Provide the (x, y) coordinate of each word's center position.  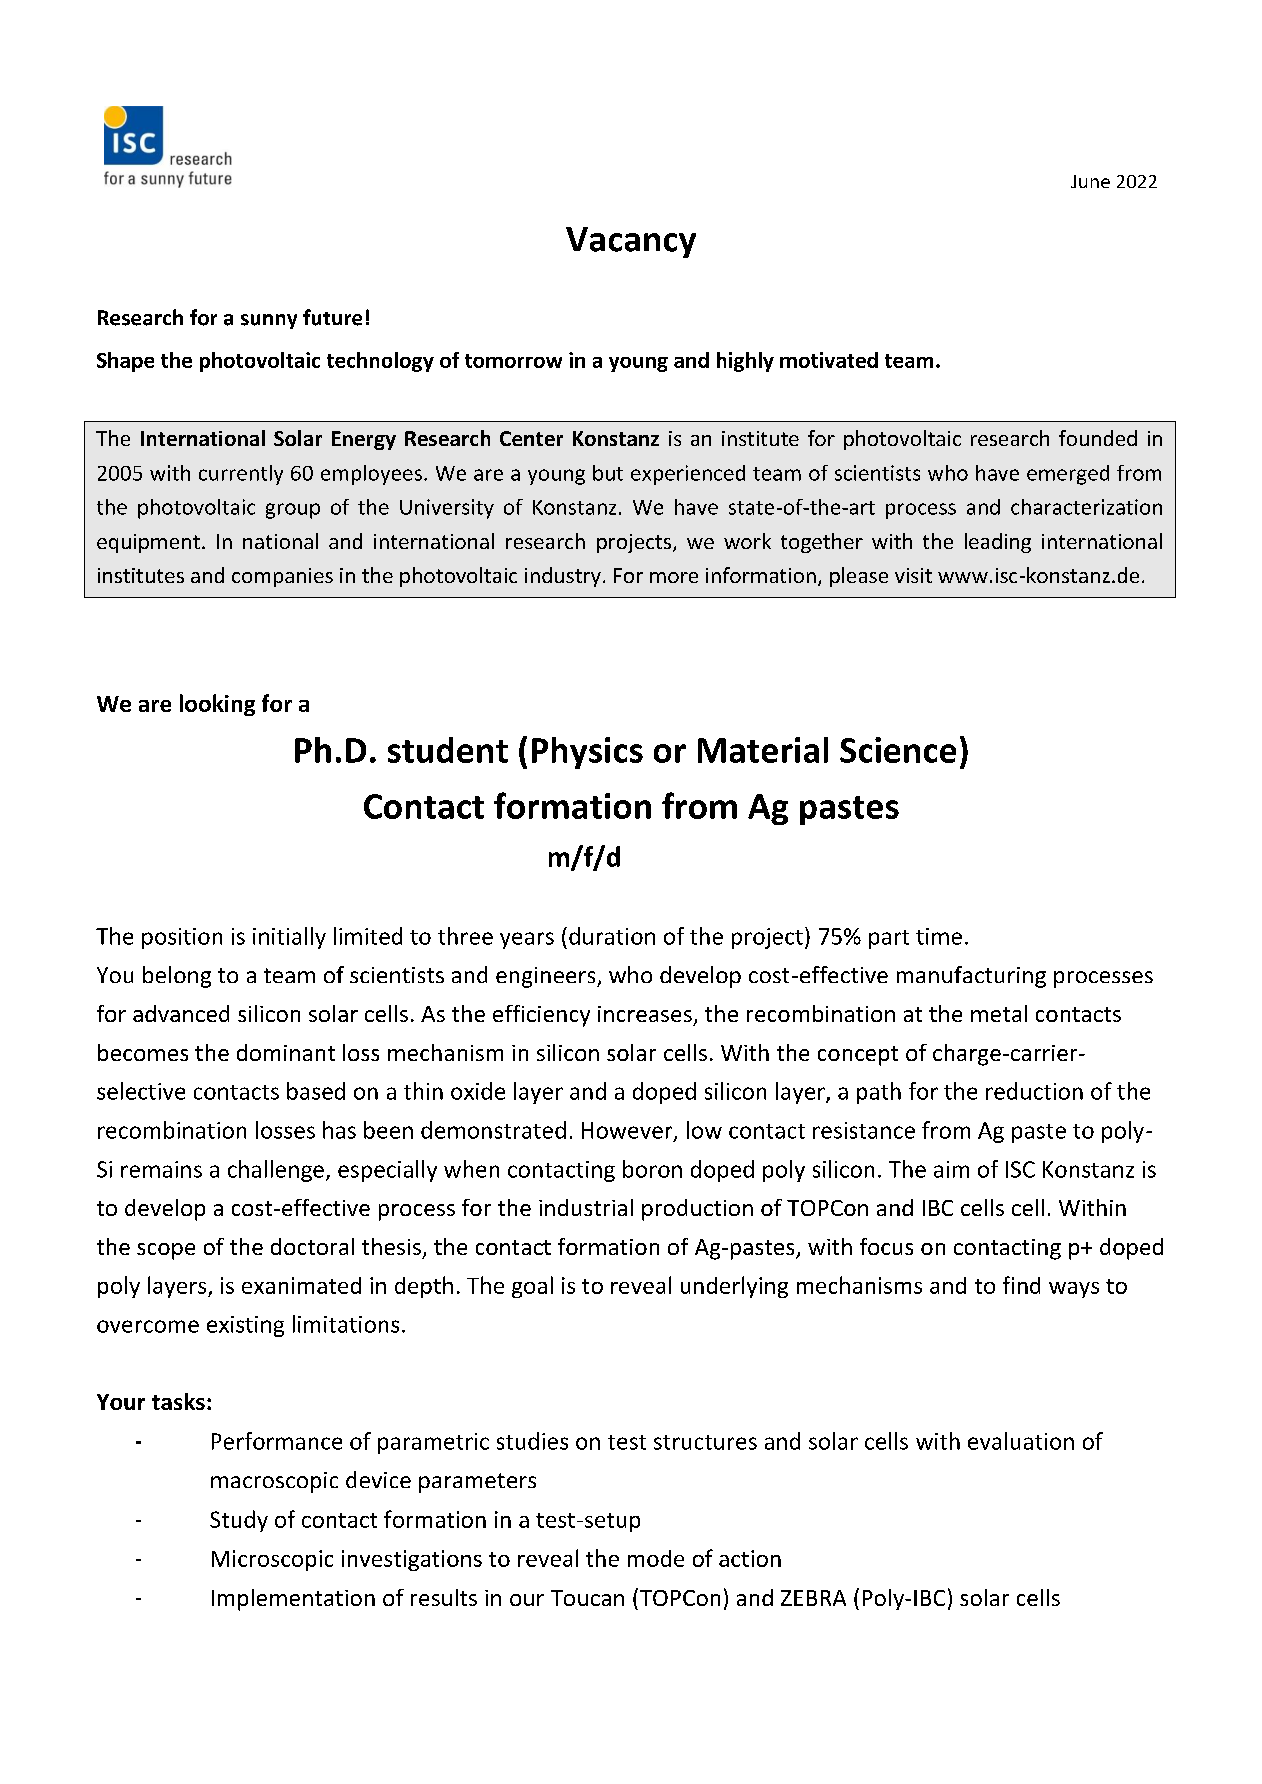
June (1090, 181)
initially (289, 938)
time (939, 936)
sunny (269, 321)
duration (612, 936)
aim (951, 1169)
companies (282, 577)
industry (563, 577)
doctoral (312, 1246)
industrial (586, 1207)
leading (998, 543)
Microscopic (272, 1560)
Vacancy (631, 242)
